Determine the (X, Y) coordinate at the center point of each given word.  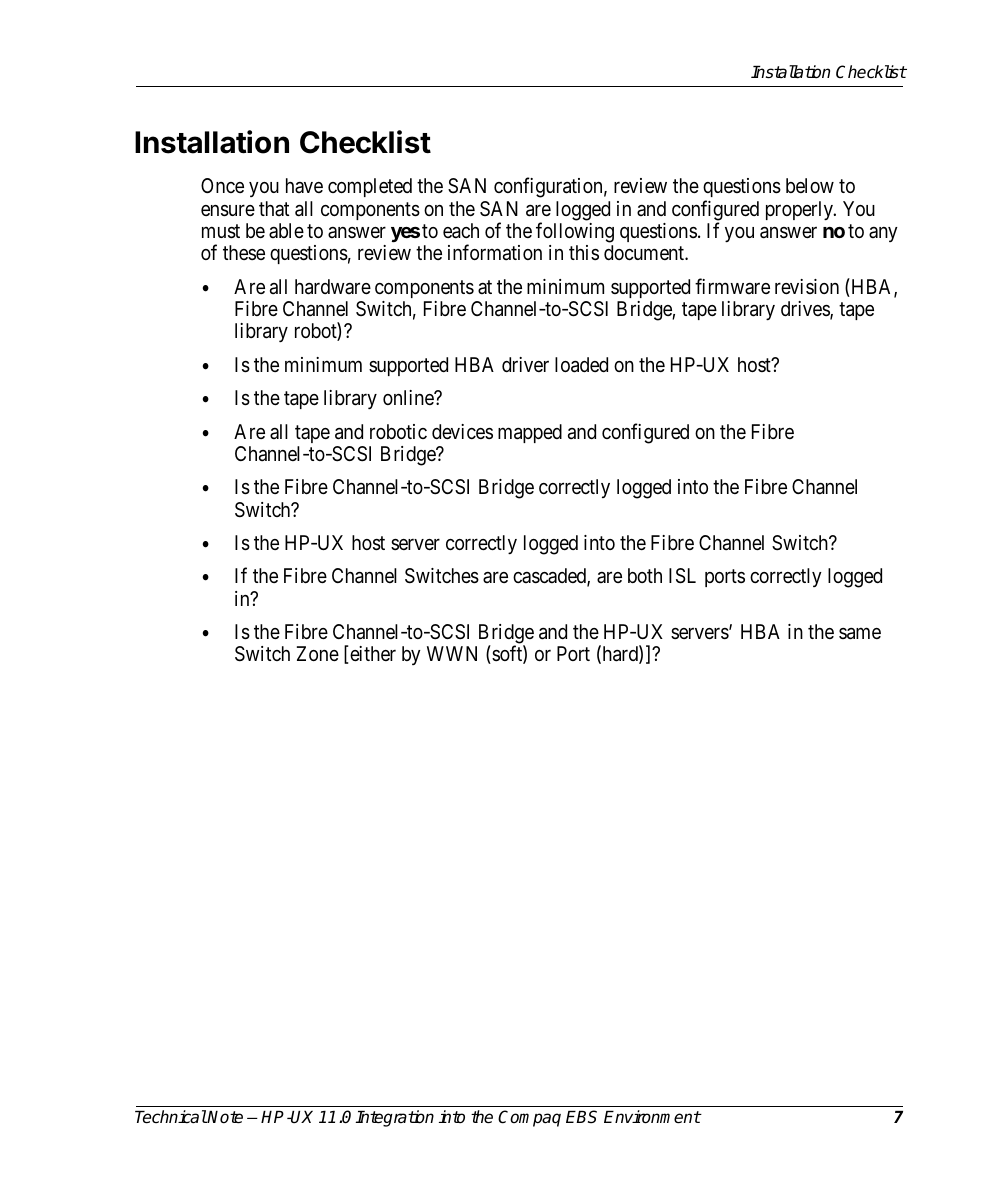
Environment (652, 1117)
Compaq (529, 1118)
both (645, 575)
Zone (318, 653)
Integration (394, 1118)
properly (800, 210)
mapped (530, 433)
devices (462, 431)
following (575, 232)
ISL (682, 576)
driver (525, 364)
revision (807, 286)
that (274, 208)
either (372, 653)
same (860, 634)
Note (225, 1117)
